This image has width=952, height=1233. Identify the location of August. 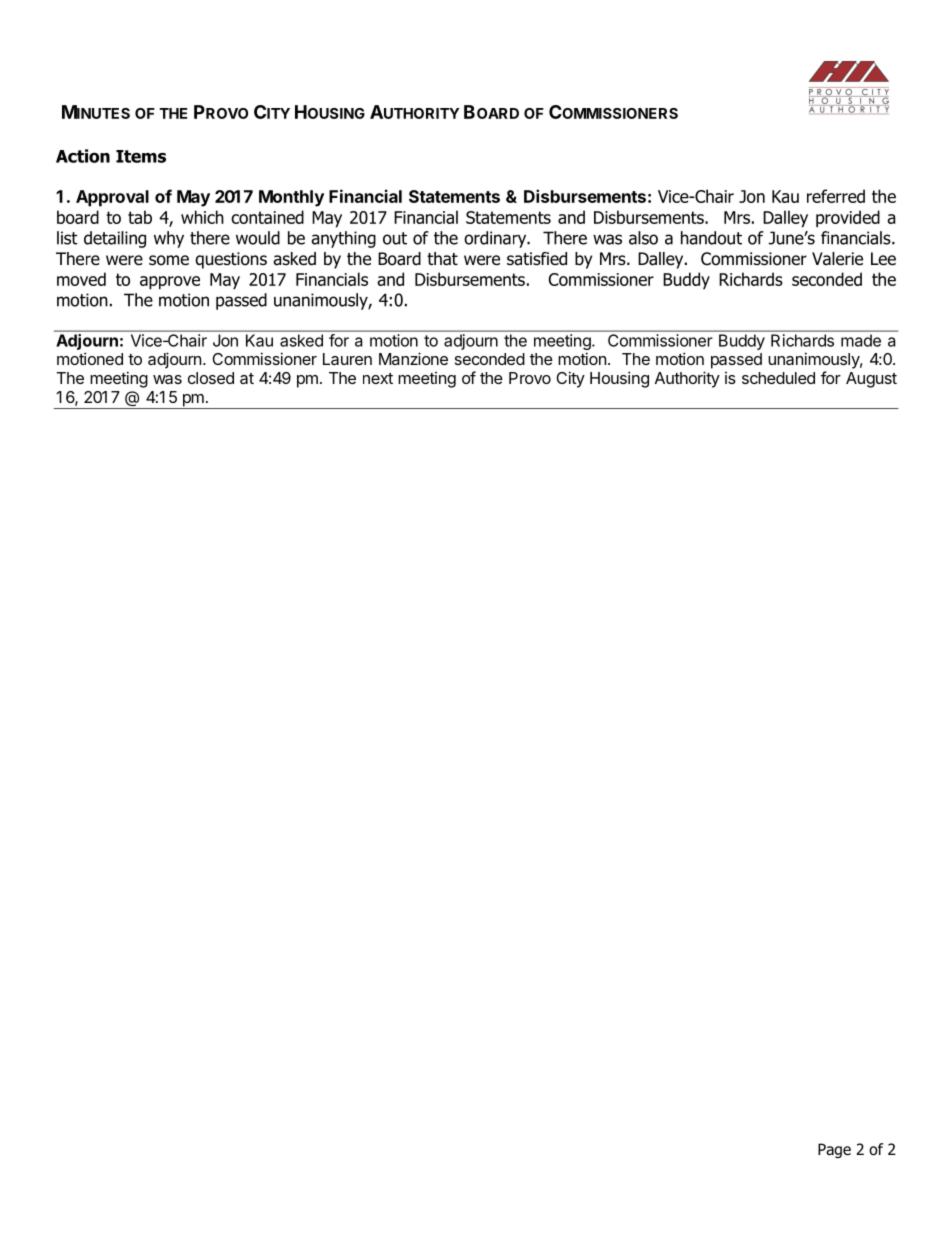
(871, 380).
